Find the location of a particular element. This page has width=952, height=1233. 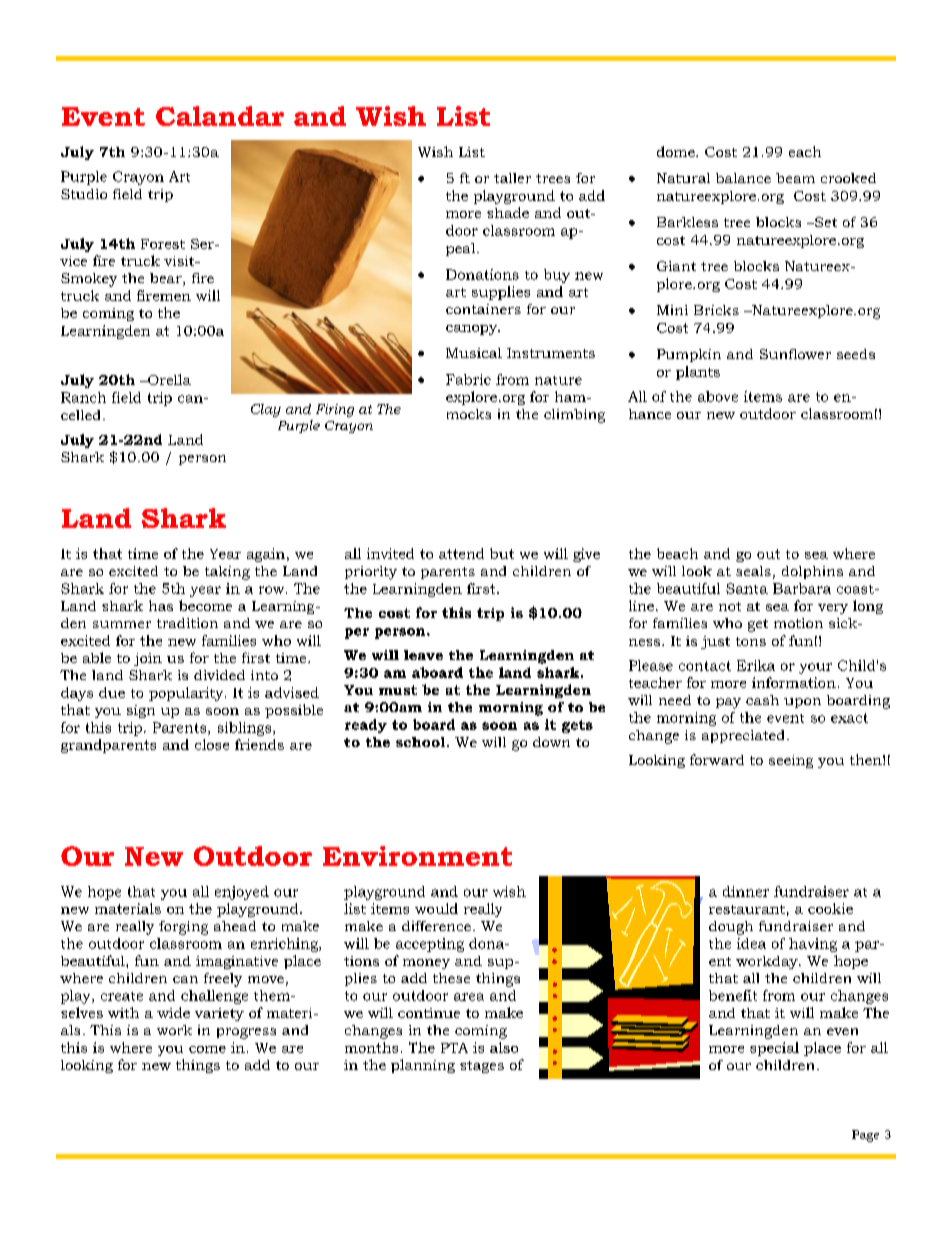

Environment is located at coordinates (417, 856).
